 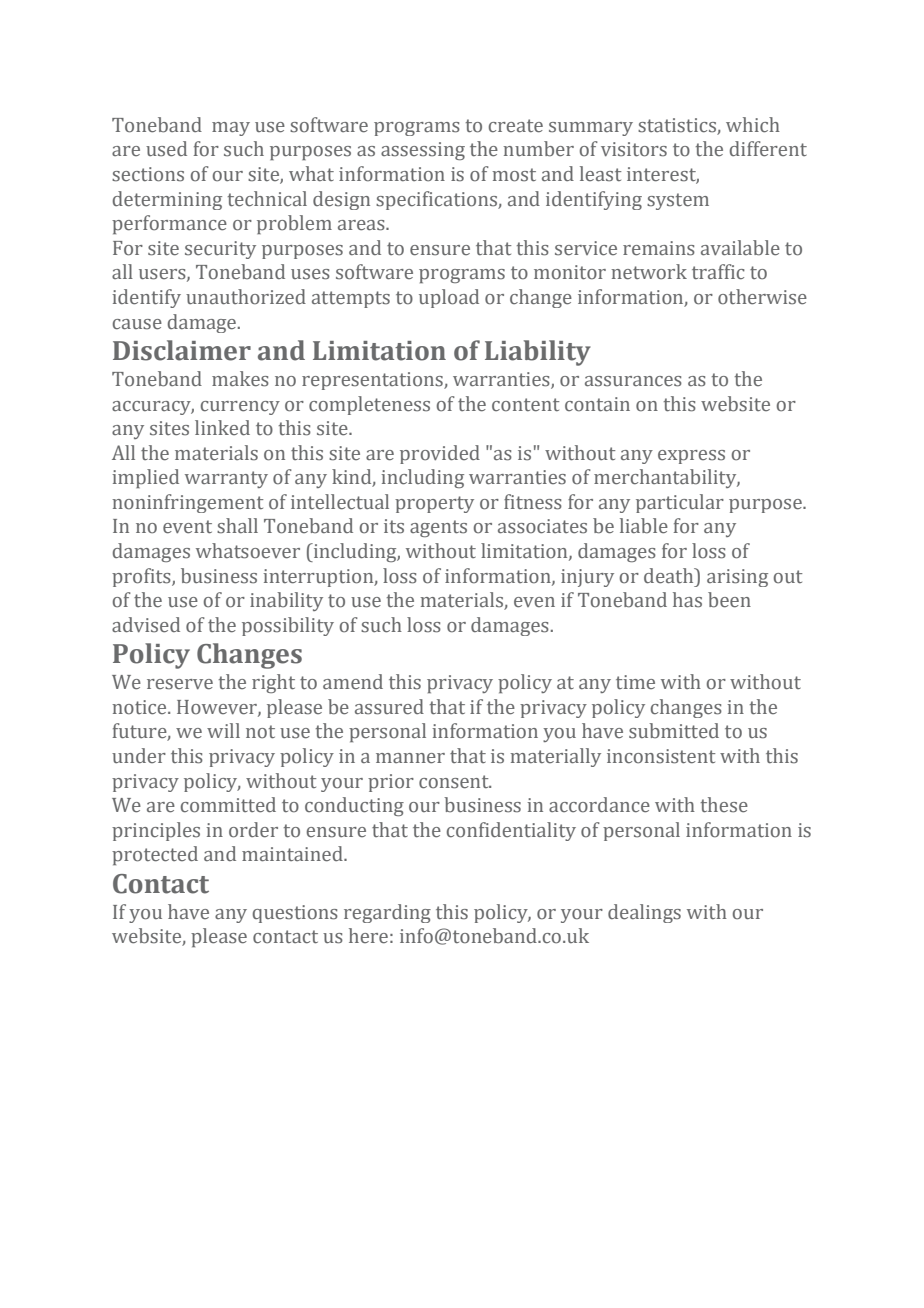 What do you see at coordinates (231, 129) in the image?
I see `may` at bounding box center [231, 129].
